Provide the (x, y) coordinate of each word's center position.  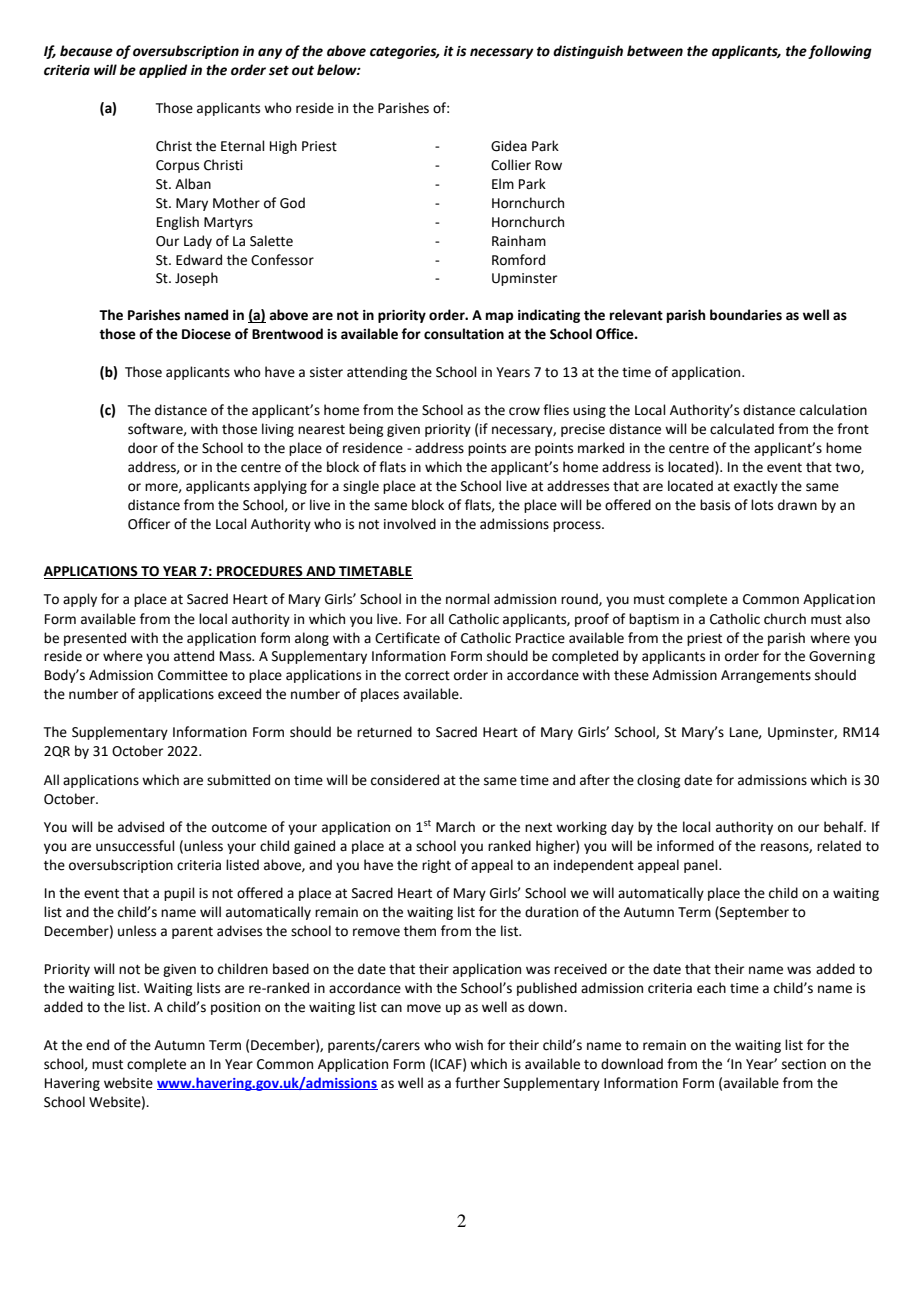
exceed (239, 694)
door (143, 448)
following (840, 52)
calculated (742, 429)
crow (524, 411)
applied (163, 71)
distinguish (588, 52)
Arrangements (766, 676)
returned (384, 732)
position (235, 1008)
